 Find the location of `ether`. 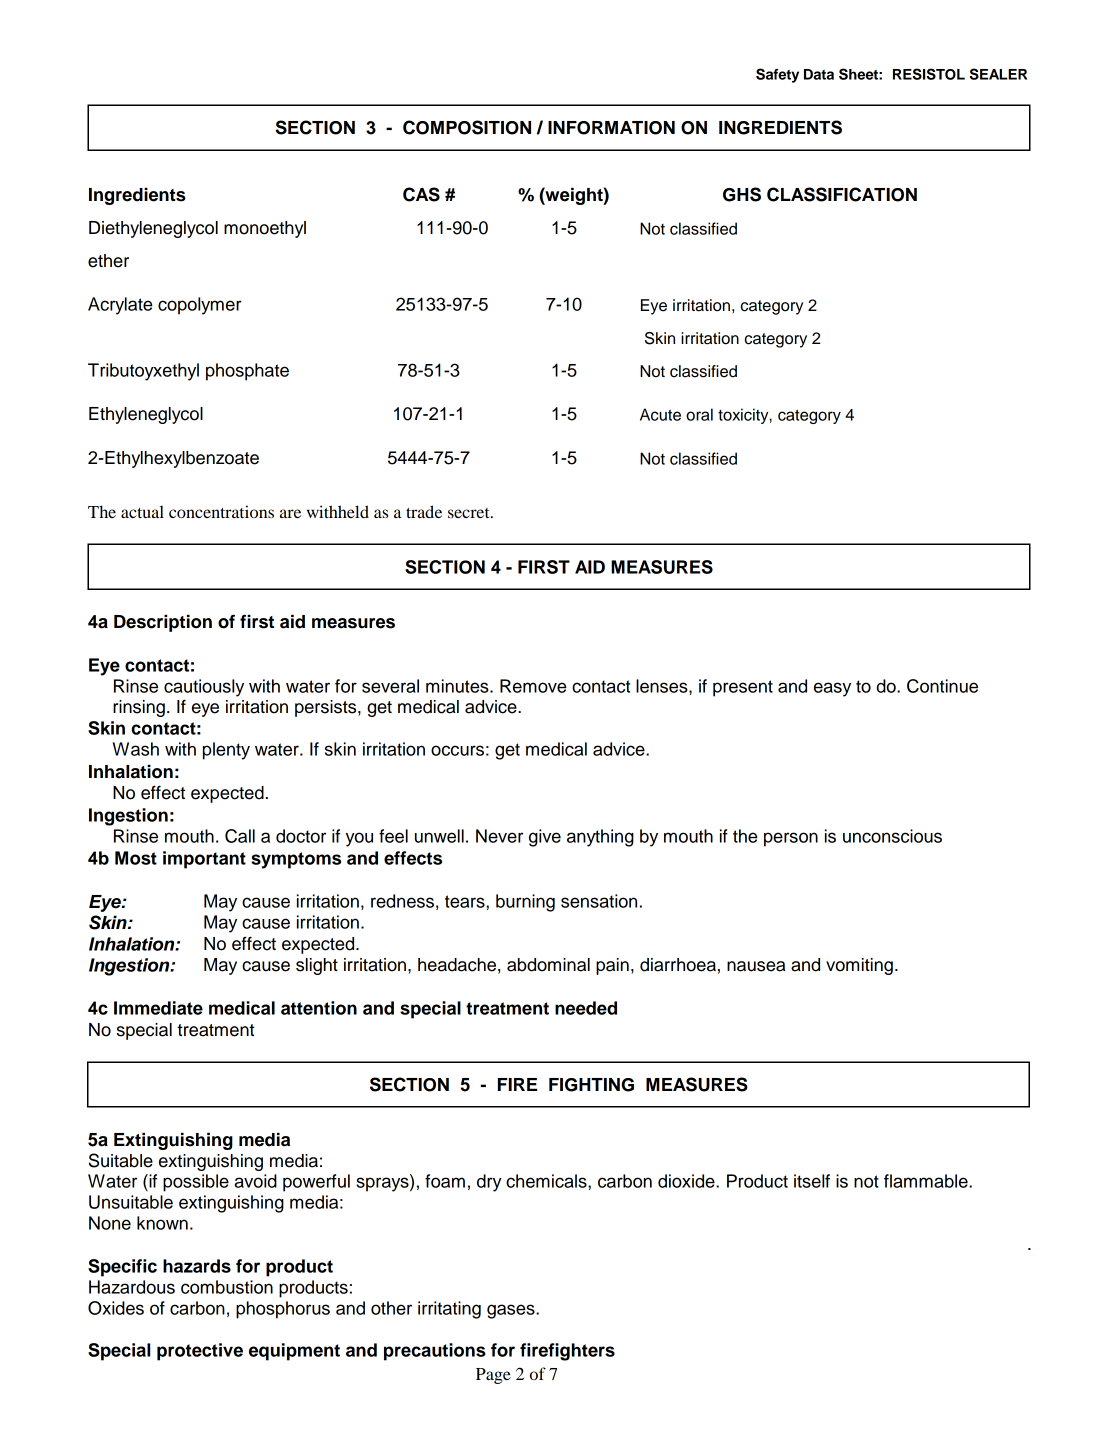

ether is located at coordinates (108, 261).
